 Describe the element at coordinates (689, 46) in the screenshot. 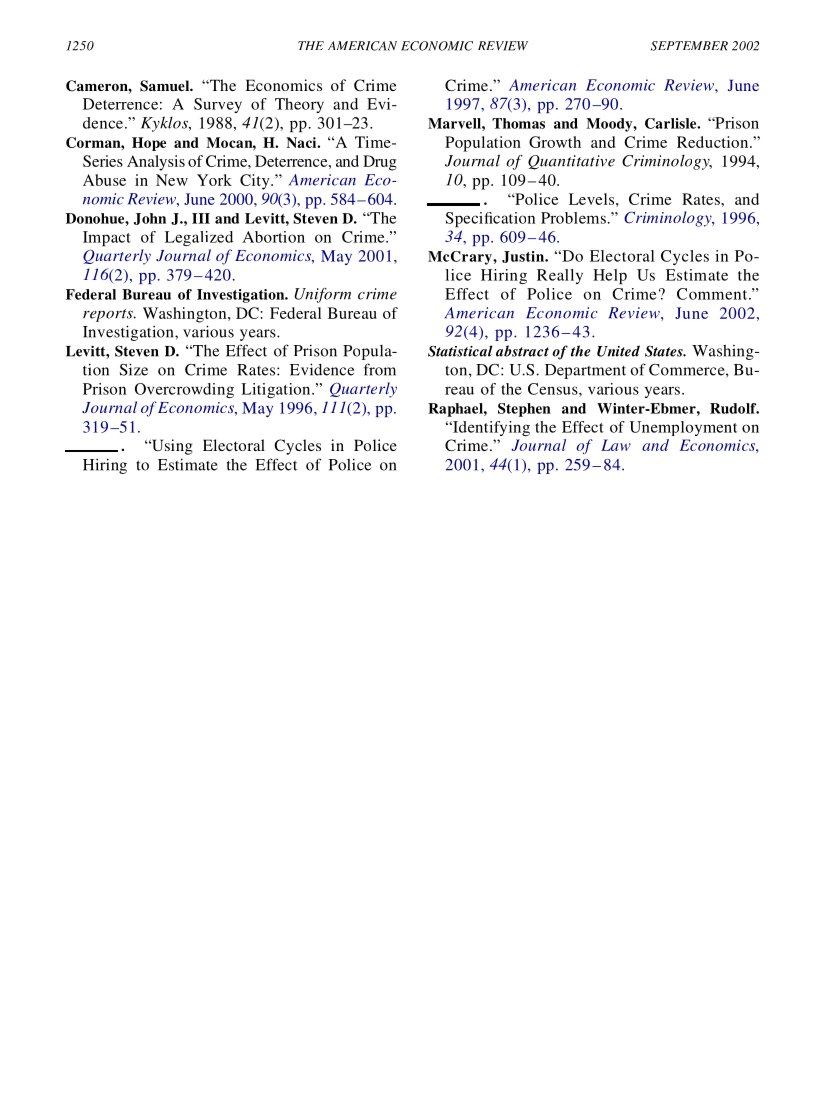

I see `SEPTEMBER` at that location.
